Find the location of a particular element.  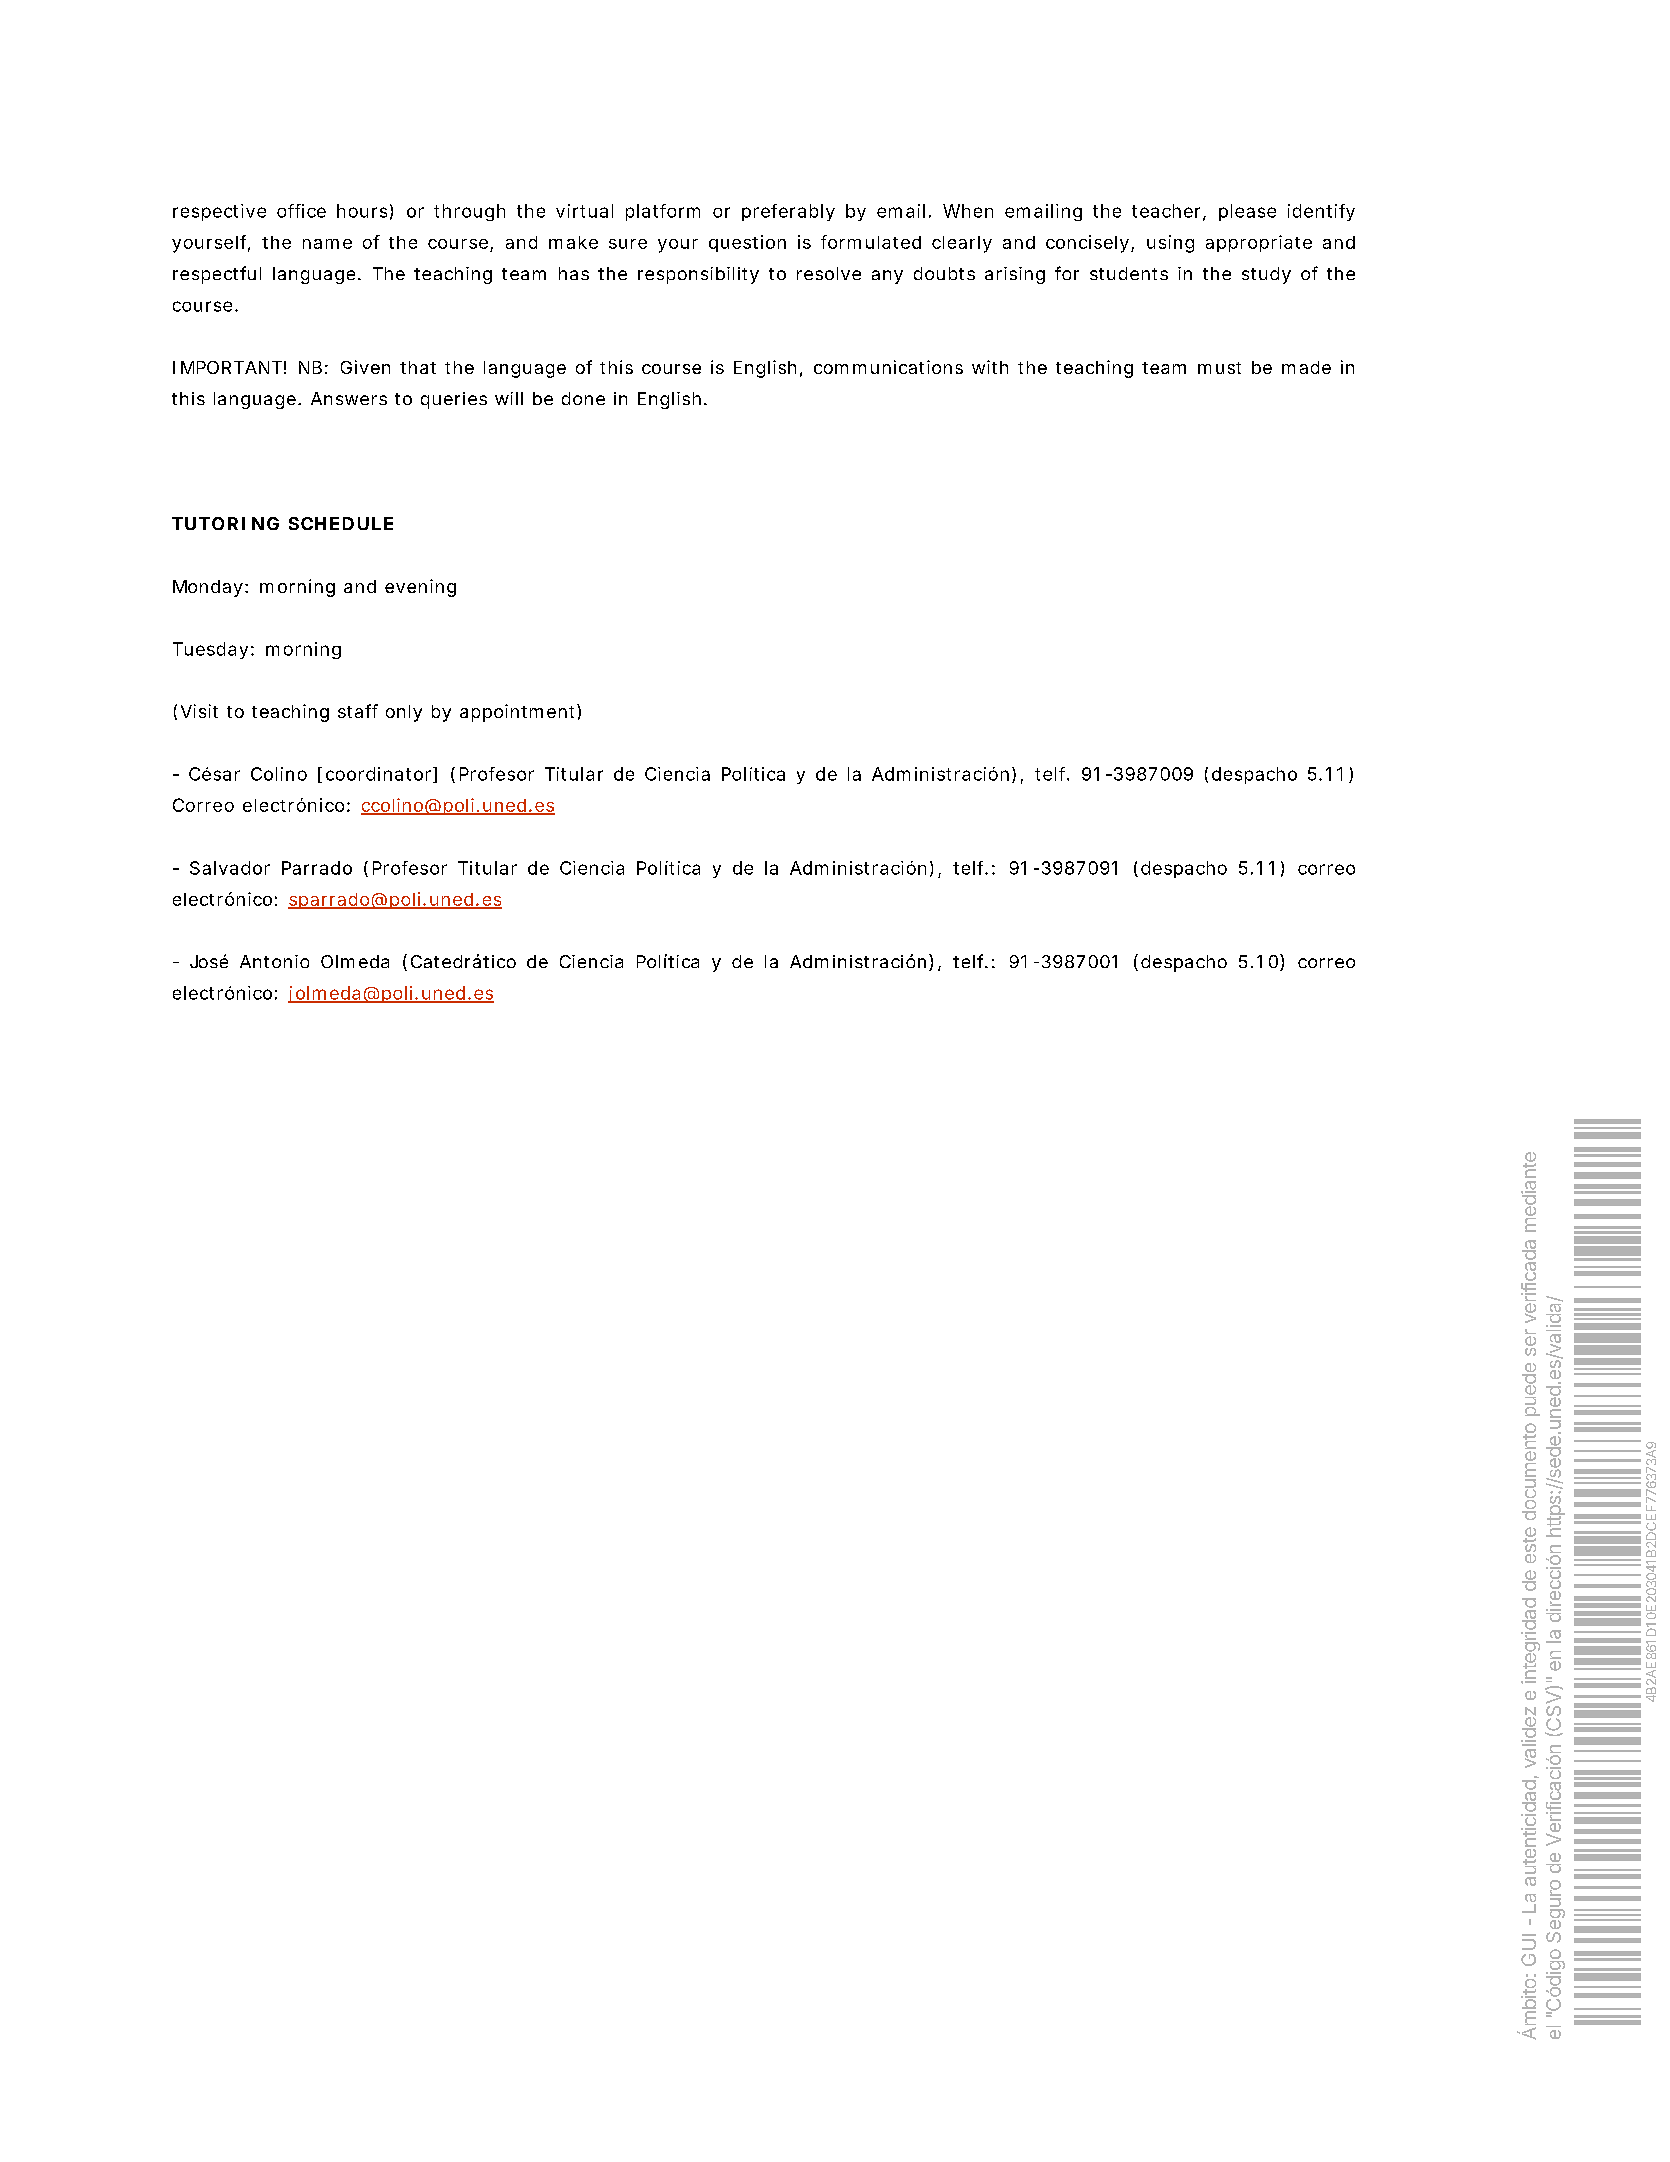

only is located at coordinates (404, 713).
